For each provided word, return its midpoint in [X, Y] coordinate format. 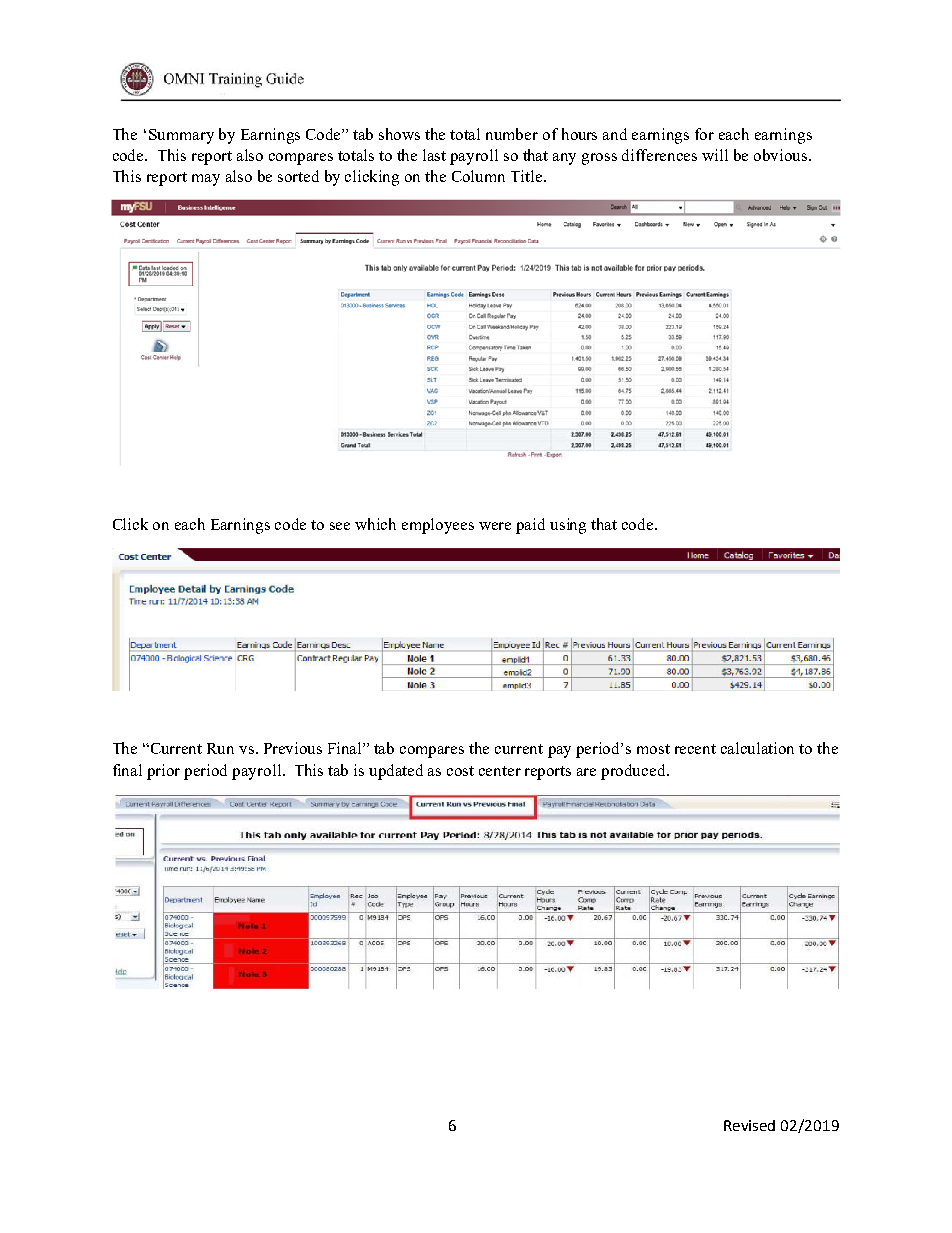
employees [438, 526]
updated [396, 772]
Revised [749, 1125]
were [495, 526]
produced [634, 772]
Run [220, 748]
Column [478, 176]
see [340, 526]
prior [163, 772]
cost [460, 771]
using [568, 526]
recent [695, 749]
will [715, 155]
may [206, 180]
